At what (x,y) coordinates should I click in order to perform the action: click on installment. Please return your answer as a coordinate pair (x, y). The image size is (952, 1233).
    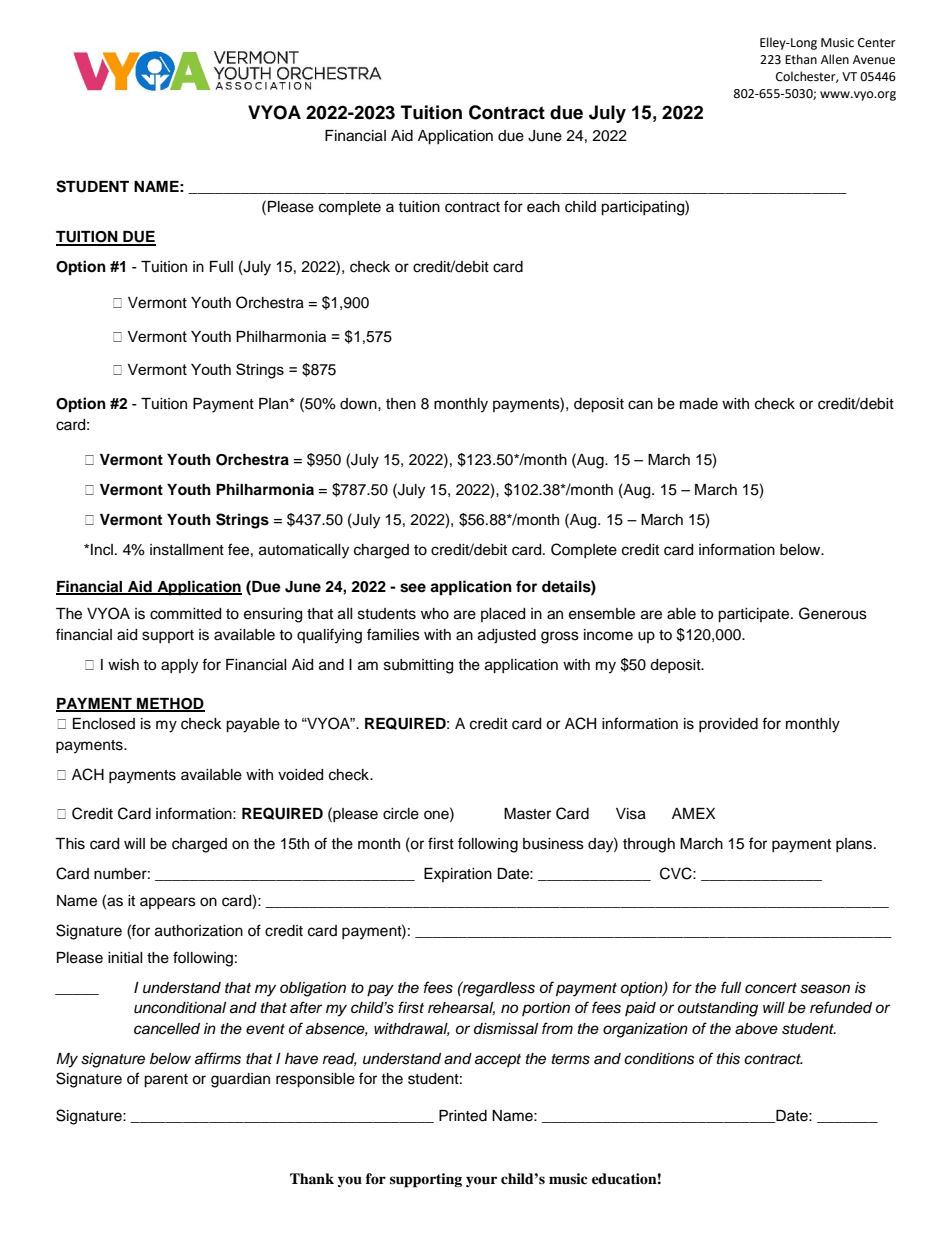
    Looking at the image, I should click on (187, 550).
